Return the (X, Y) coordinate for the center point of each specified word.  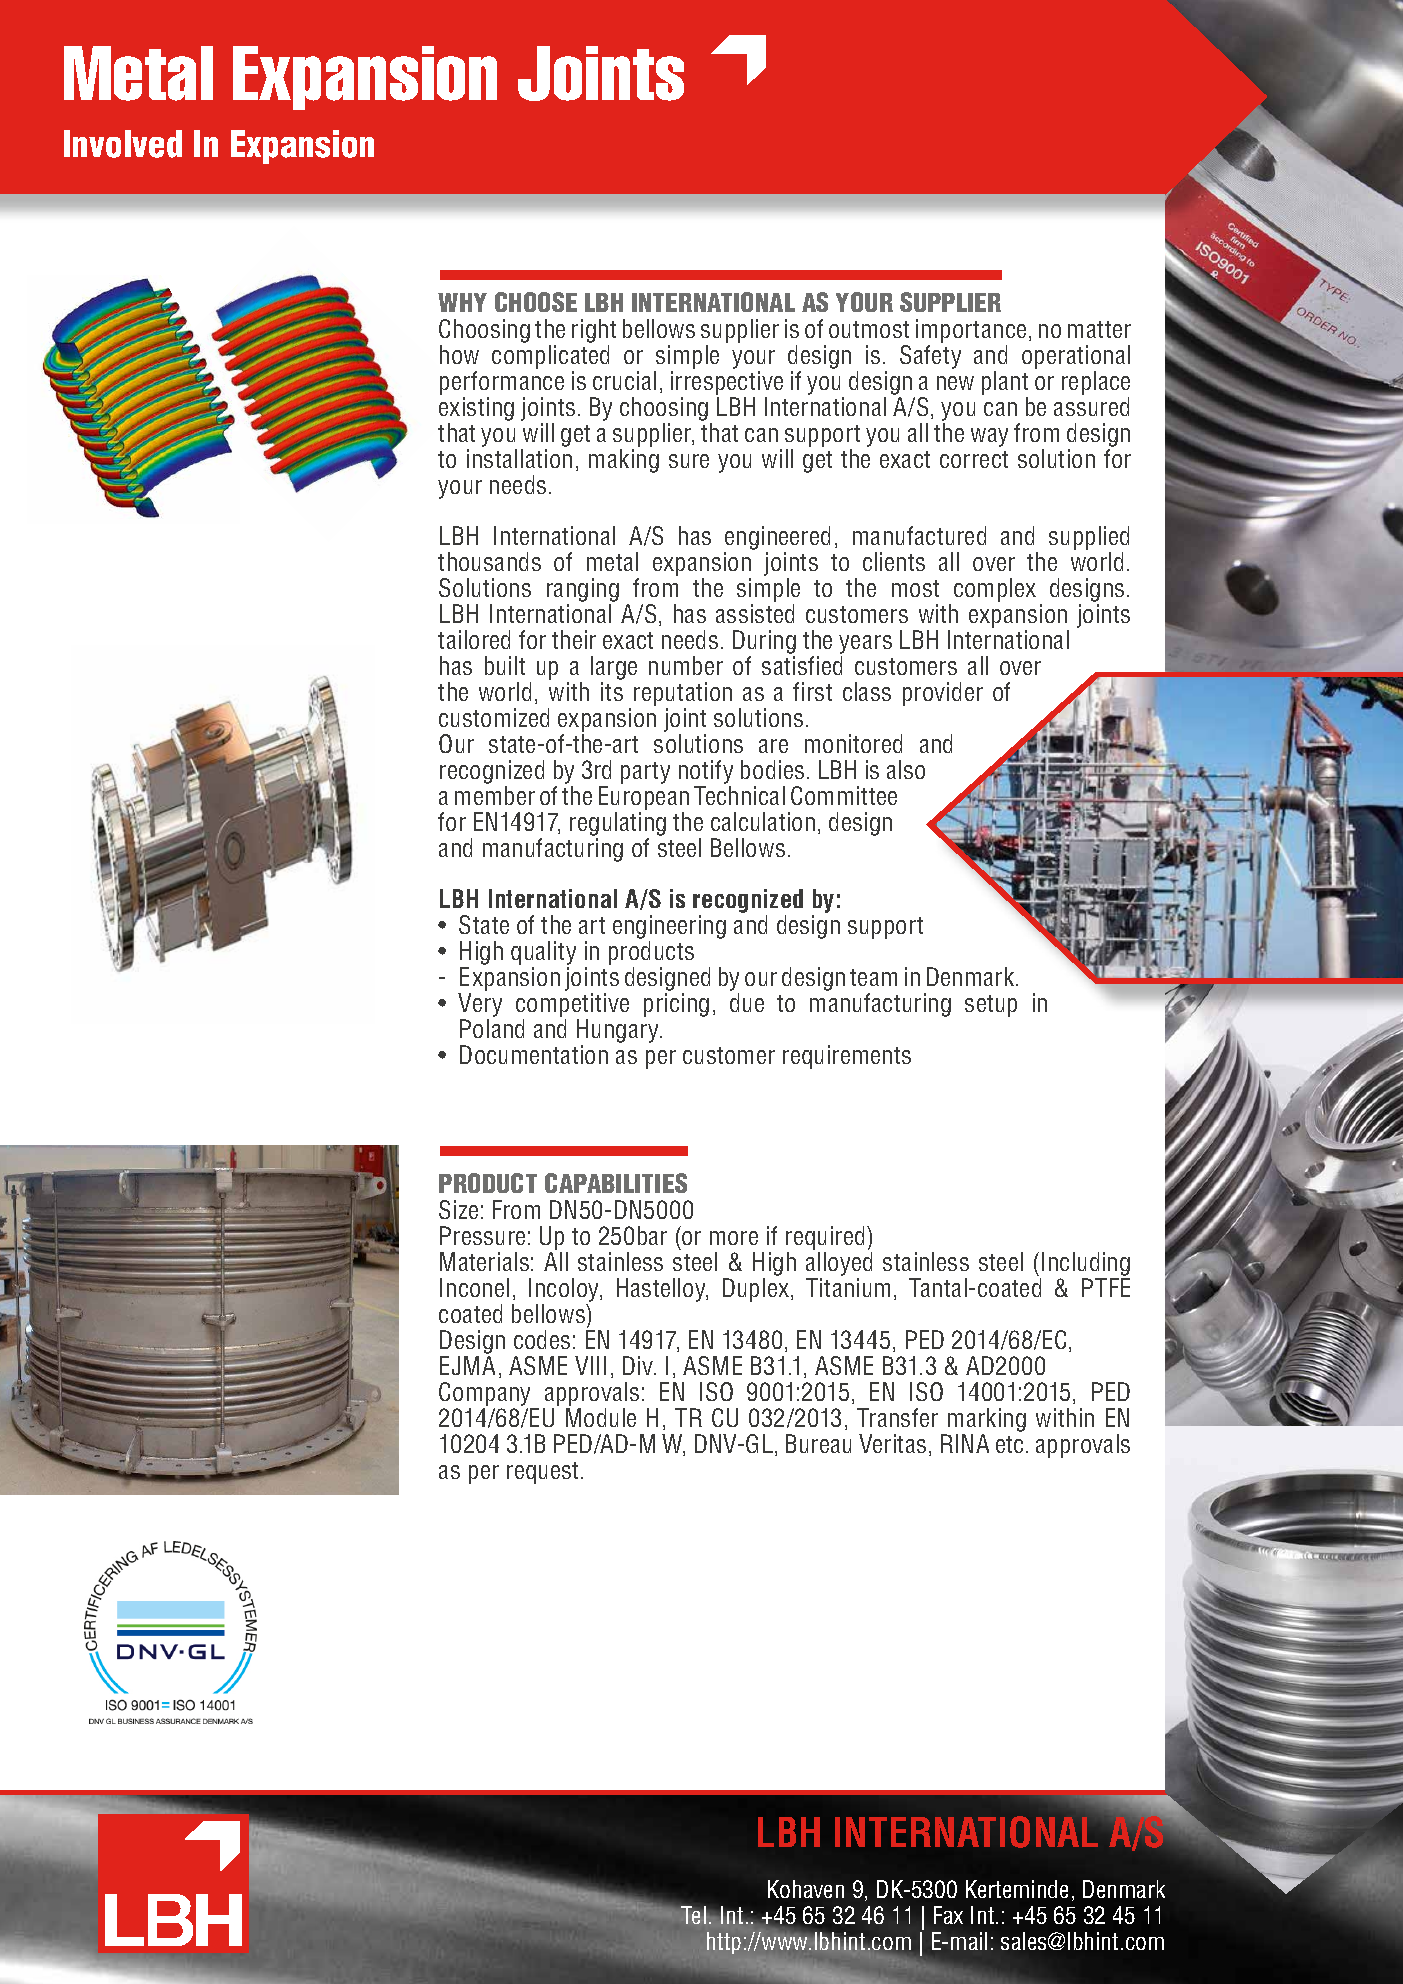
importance (971, 332)
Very (480, 1006)
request (542, 1473)
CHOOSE (536, 302)
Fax (948, 1915)
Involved (123, 144)
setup (991, 1006)
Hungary (619, 1032)
